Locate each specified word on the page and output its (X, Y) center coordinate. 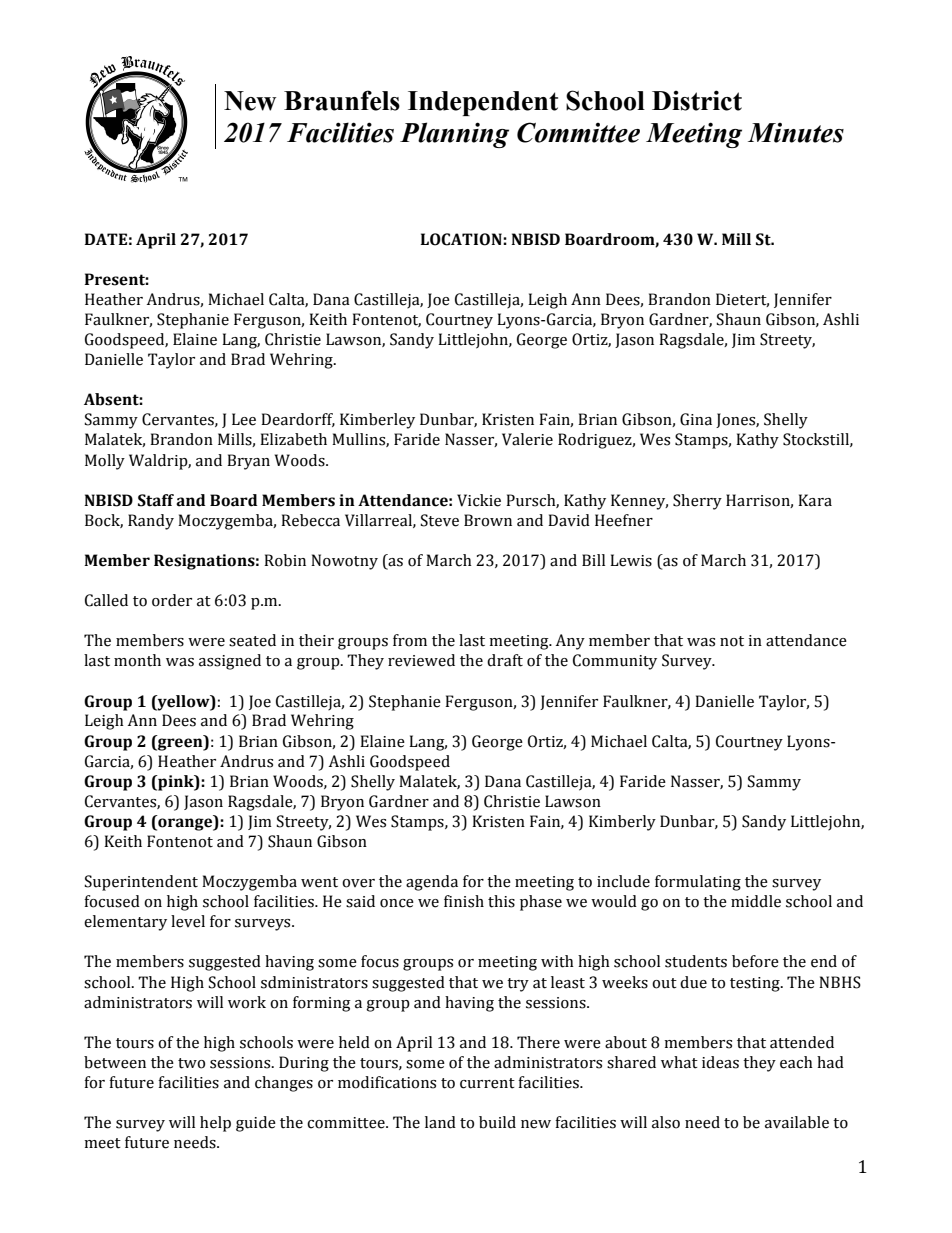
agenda (432, 883)
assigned (230, 662)
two (191, 1063)
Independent (483, 103)
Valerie (527, 439)
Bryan (248, 462)
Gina (696, 419)
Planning (454, 135)
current (487, 1083)
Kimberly (622, 823)
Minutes (796, 133)
